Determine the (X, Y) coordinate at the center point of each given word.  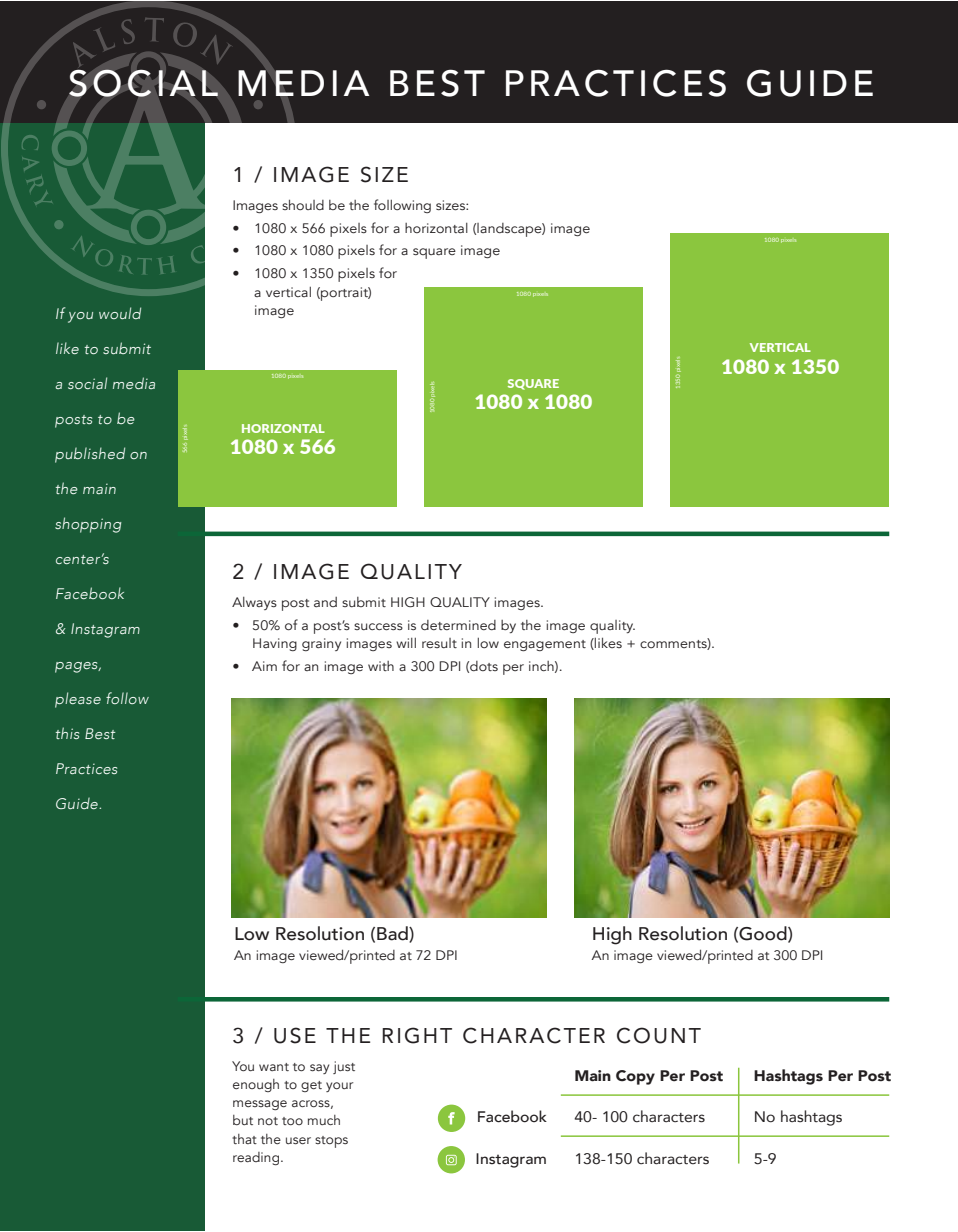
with (381, 666)
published (90, 455)
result (439, 643)
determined (458, 625)
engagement (545, 645)
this (67, 733)
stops (331, 1142)
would (120, 313)
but (243, 1120)
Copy (635, 1077)
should (303, 204)
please (78, 700)
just (344, 1067)
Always (254, 603)
